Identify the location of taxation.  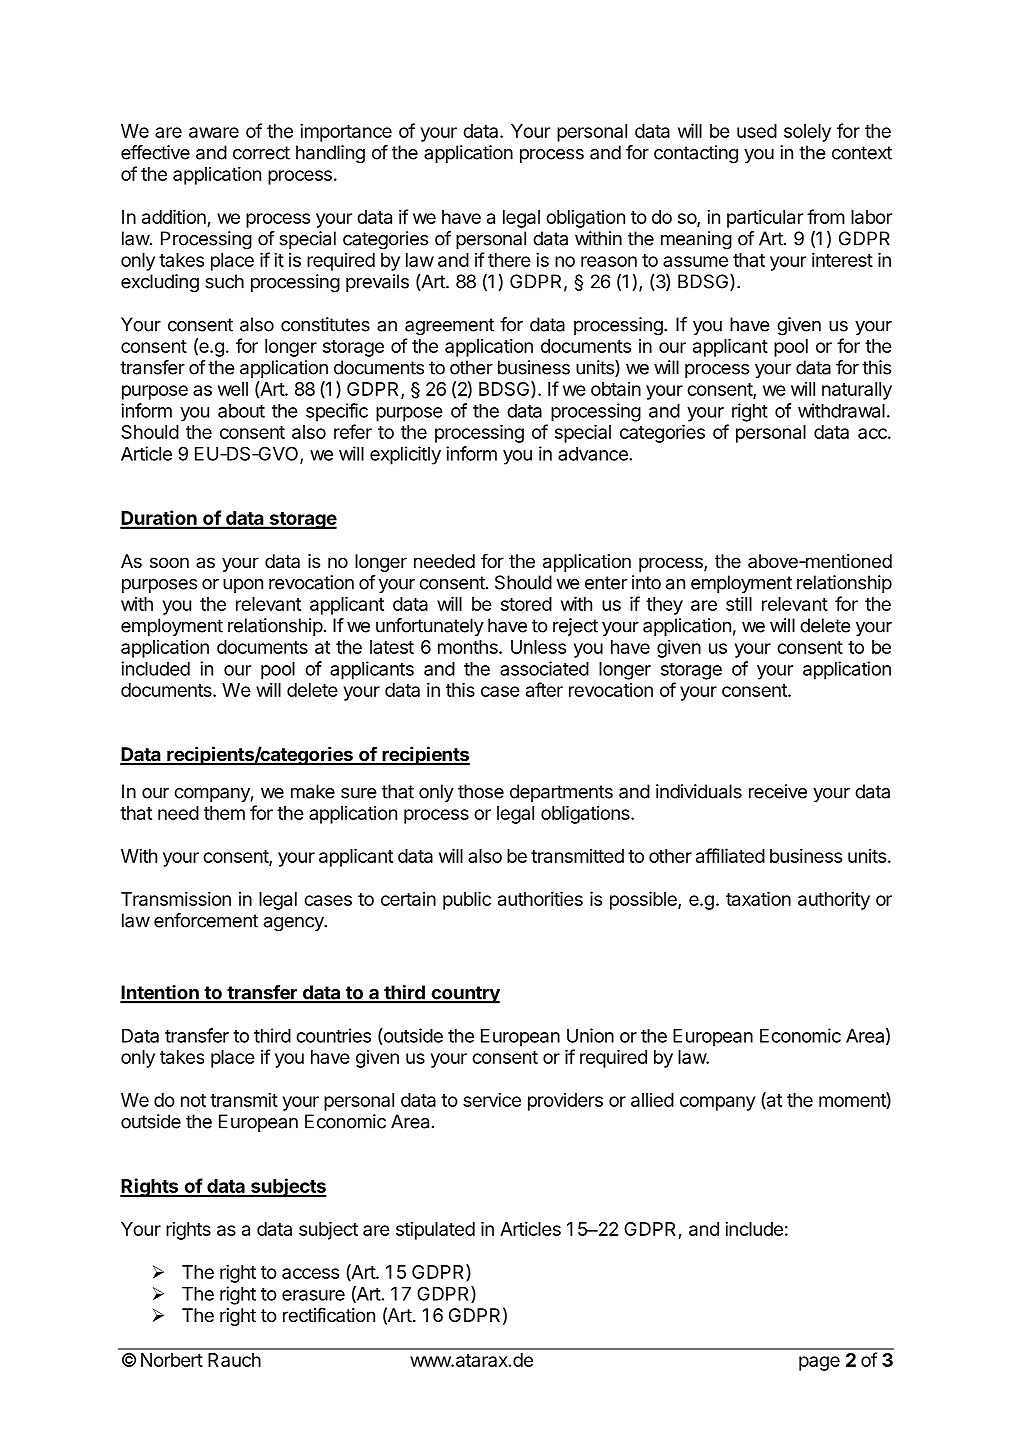
(758, 898).
